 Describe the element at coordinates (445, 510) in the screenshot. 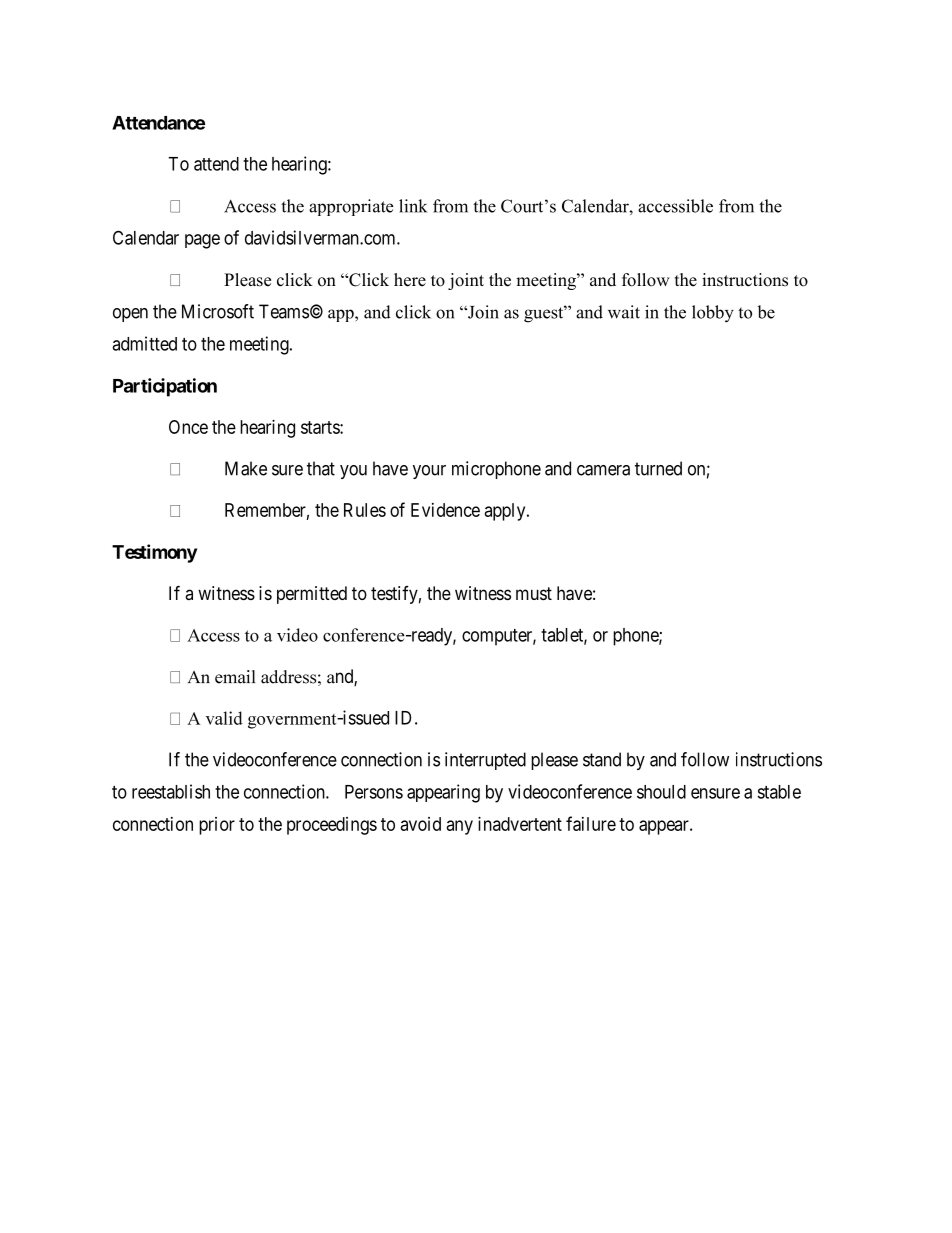

I see `Evidence` at that location.
